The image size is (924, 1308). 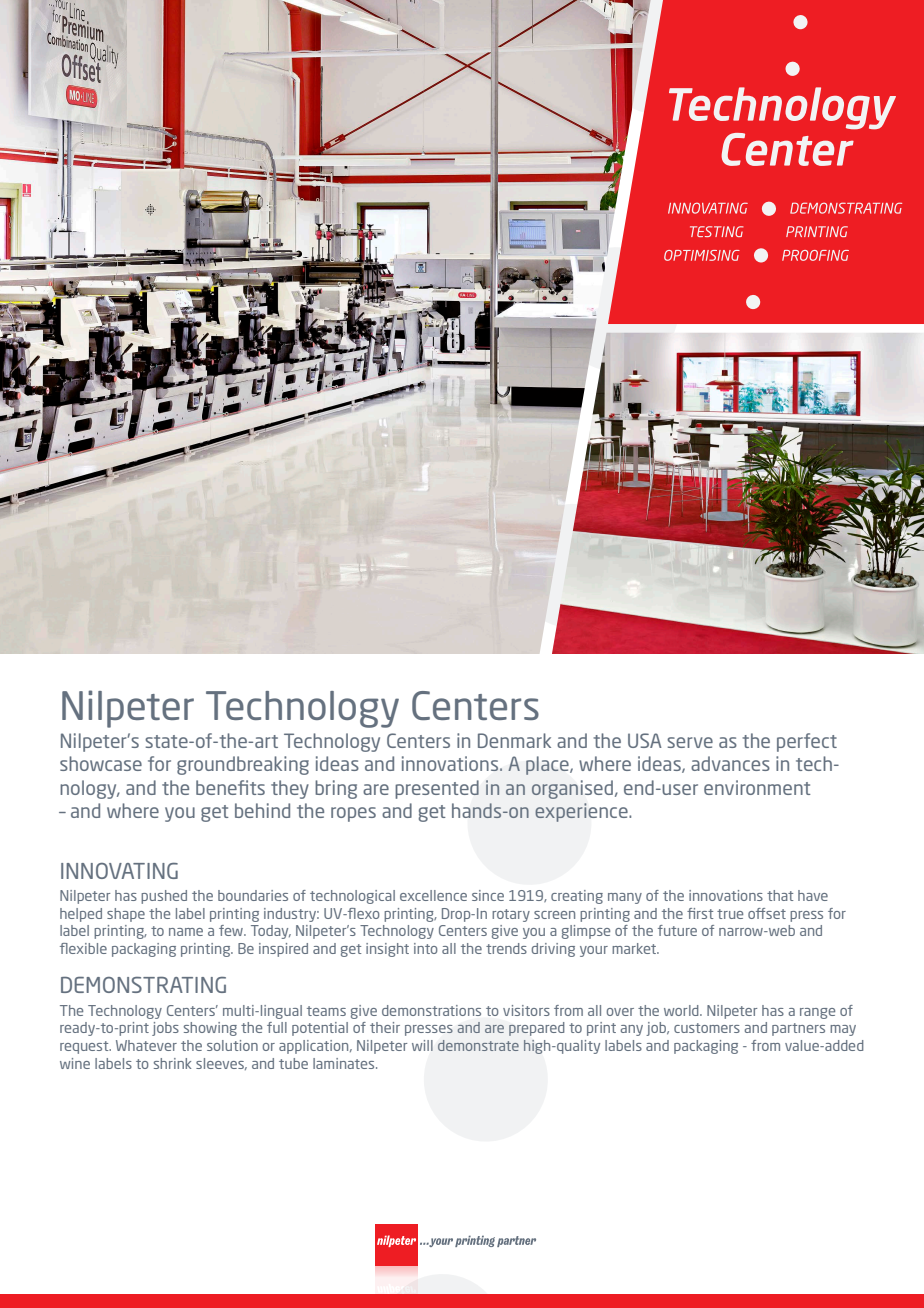 I want to click on Denmark, so click(x=514, y=740).
